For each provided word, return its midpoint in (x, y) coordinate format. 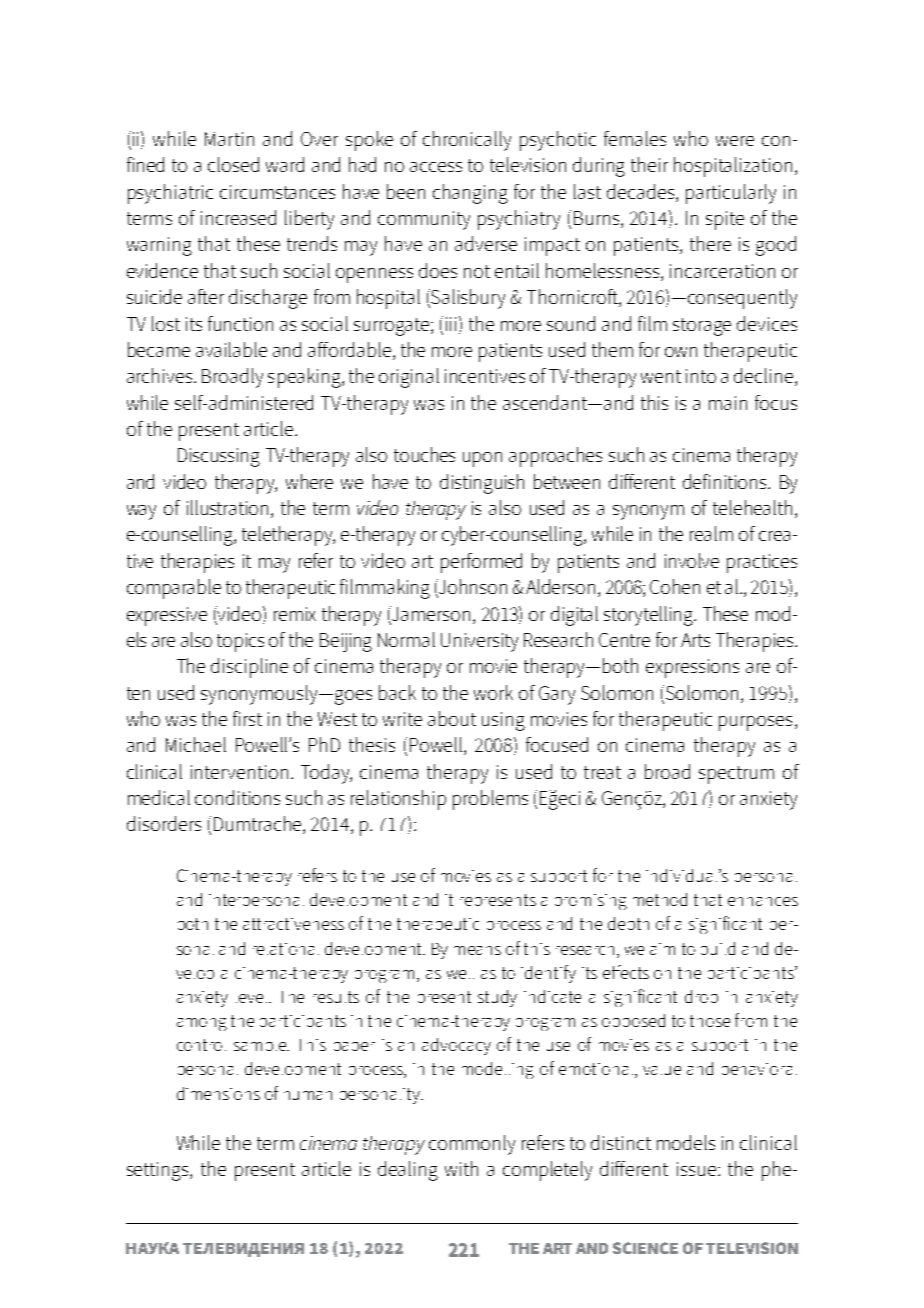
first (247, 718)
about (452, 718)
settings (159, 1171)
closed (233, 164)
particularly (731, 194)
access (436, 167)
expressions (692, 668)
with (461, 1168)
